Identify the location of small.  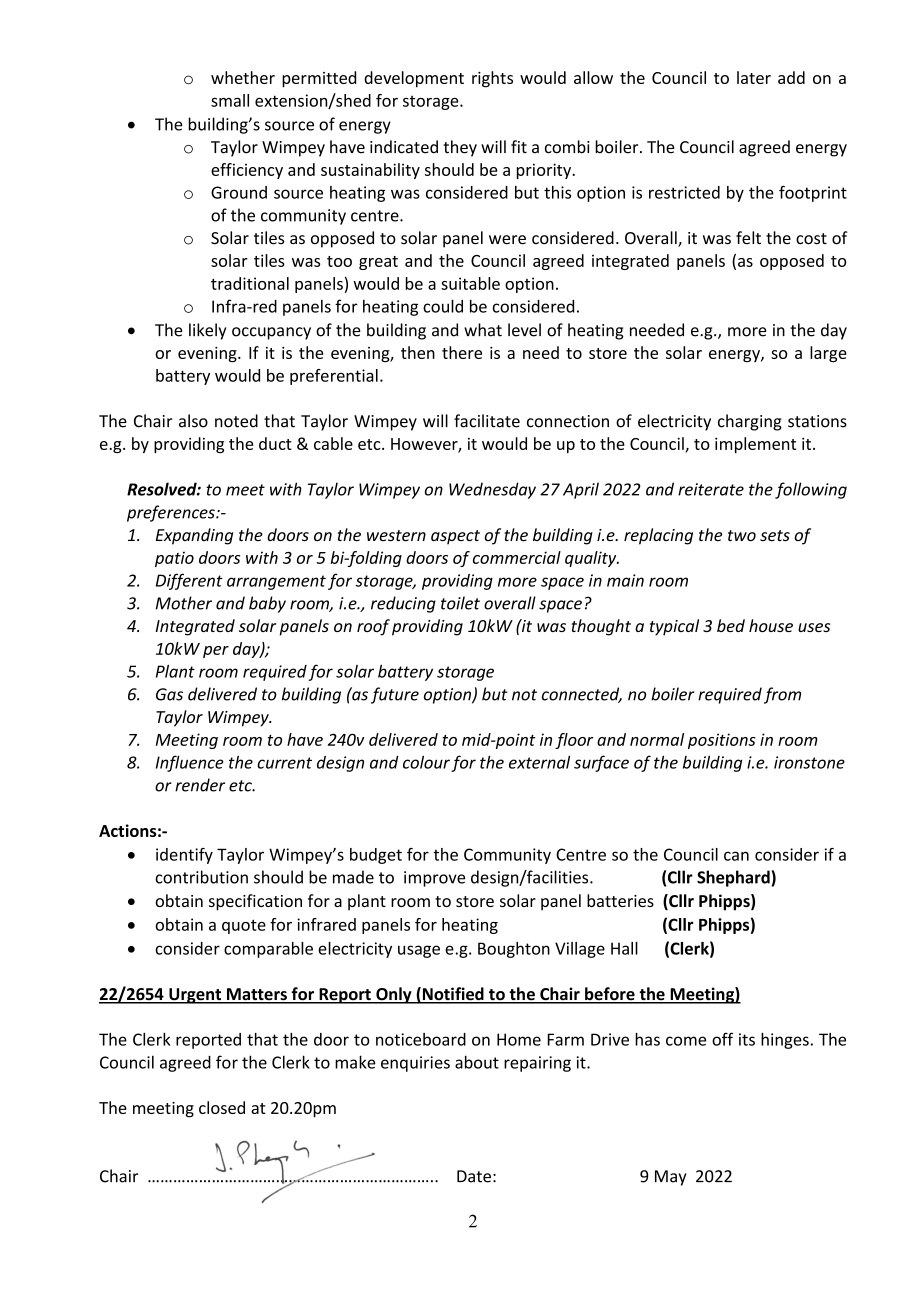
(230, 100).
